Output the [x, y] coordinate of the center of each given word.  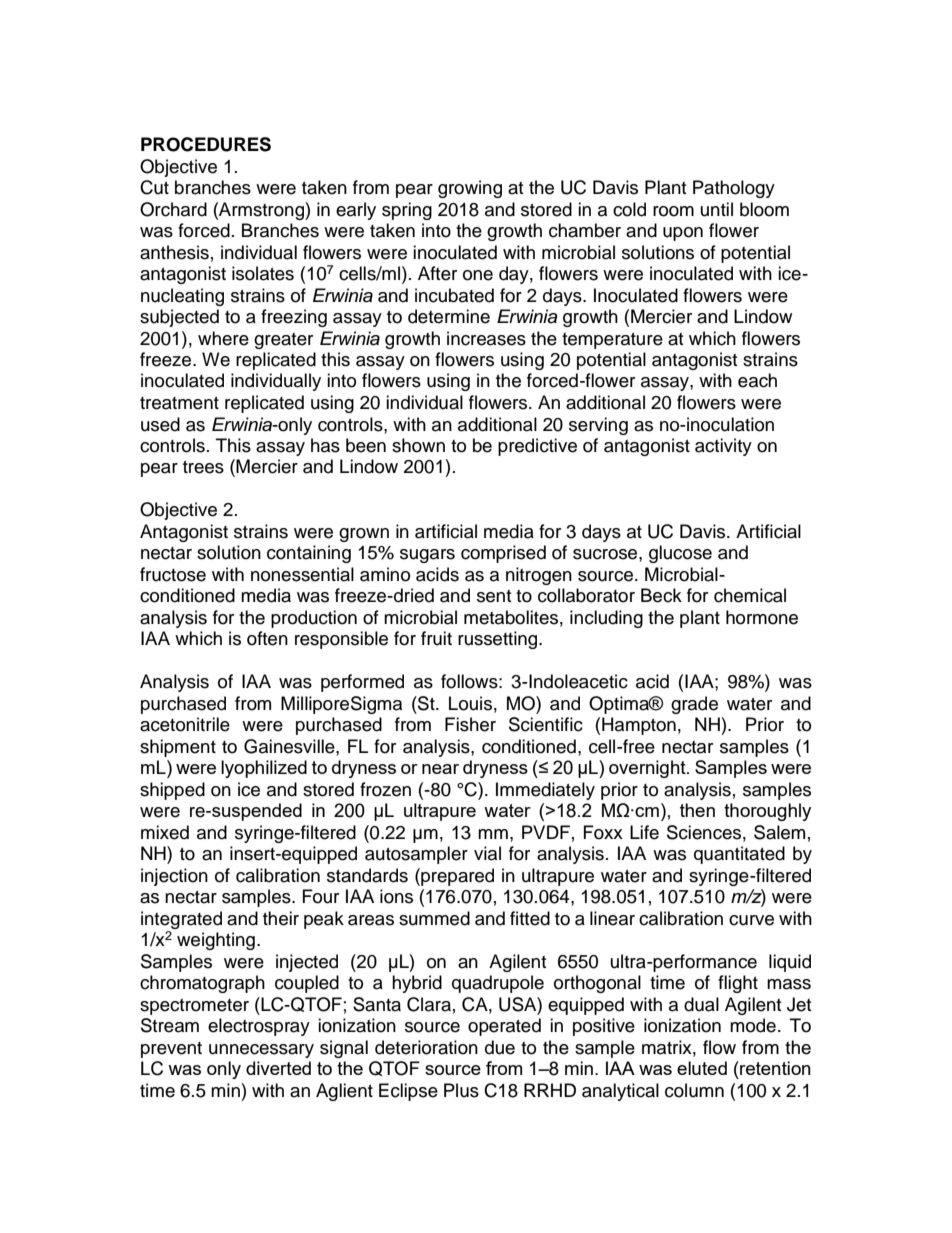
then [697, 810]
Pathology [734, 189]
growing [470, 189]
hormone [762, 617]
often [267, 638]
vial [487, 853]
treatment [179, 403]
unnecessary [261, 1051]
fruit [436, 638]
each [757, 380]
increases [486, 338]
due [500, 1047]
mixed [165, 832]
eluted [702, 1068]
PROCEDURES [206, 144]
